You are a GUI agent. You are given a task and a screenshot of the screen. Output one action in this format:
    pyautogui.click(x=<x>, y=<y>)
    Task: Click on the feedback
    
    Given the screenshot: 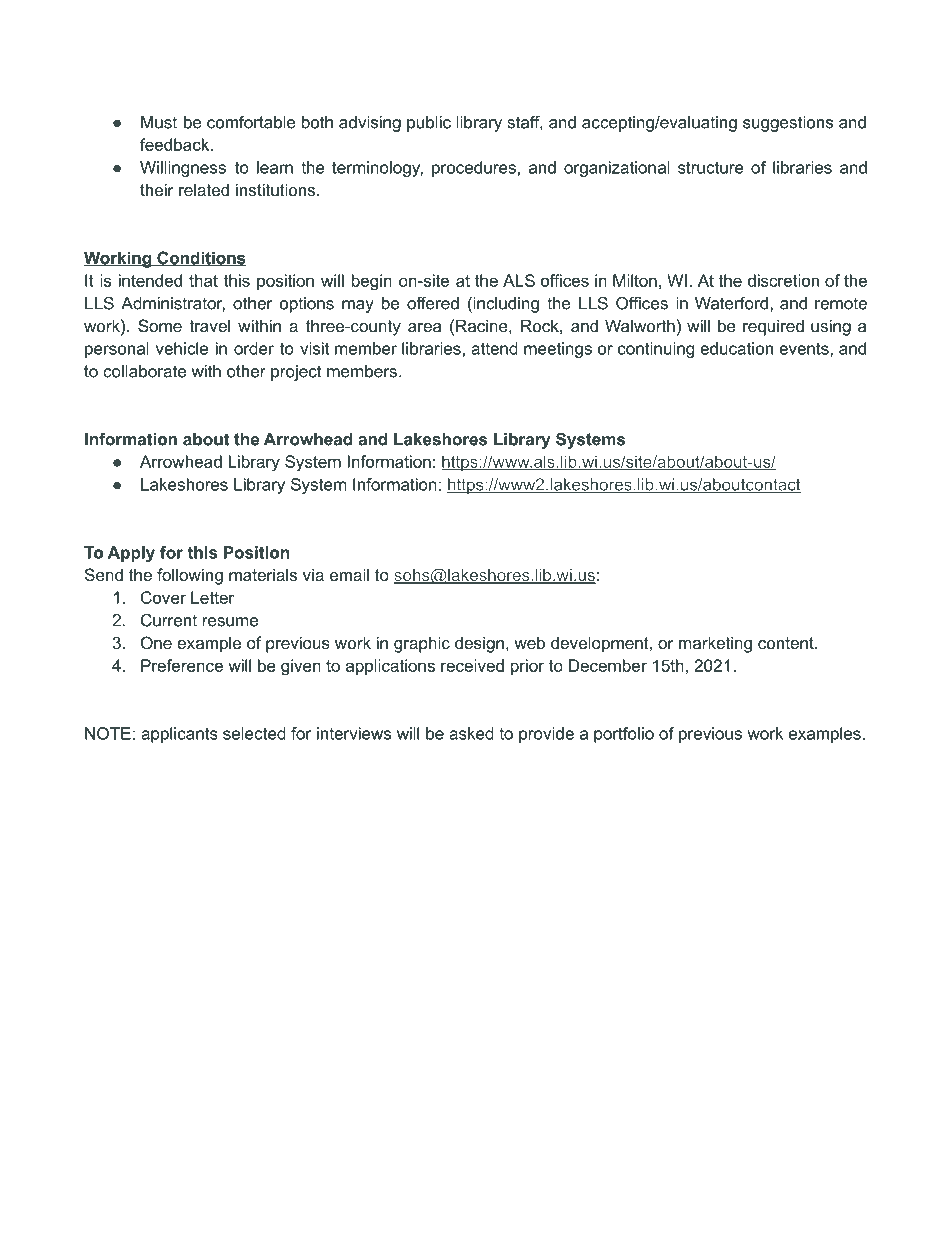 What is the action you would take?
    pyautogui.click(x=176, y=144)
